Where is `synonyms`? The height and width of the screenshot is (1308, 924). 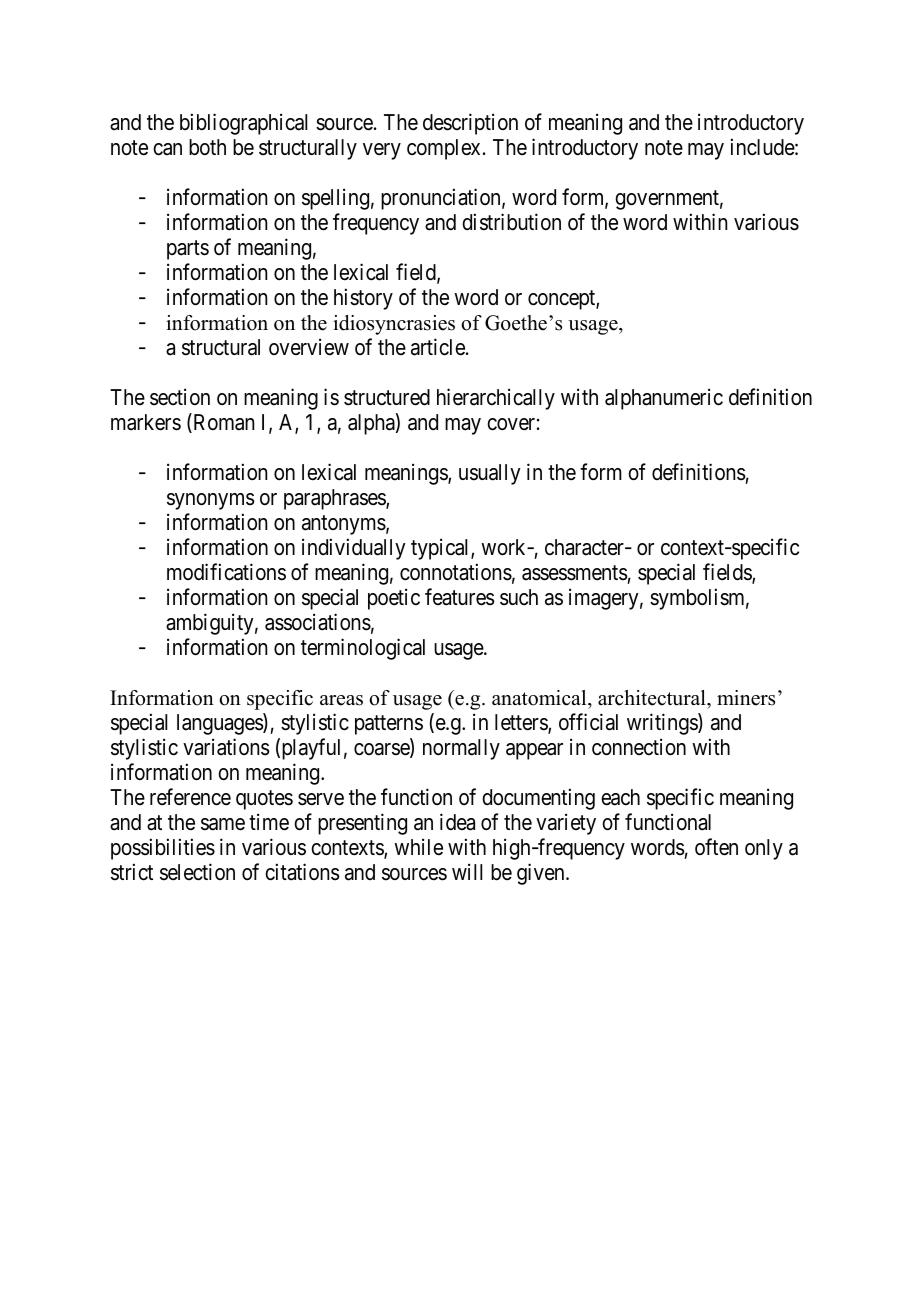
synonyms is located at coordinates (211, 501).
